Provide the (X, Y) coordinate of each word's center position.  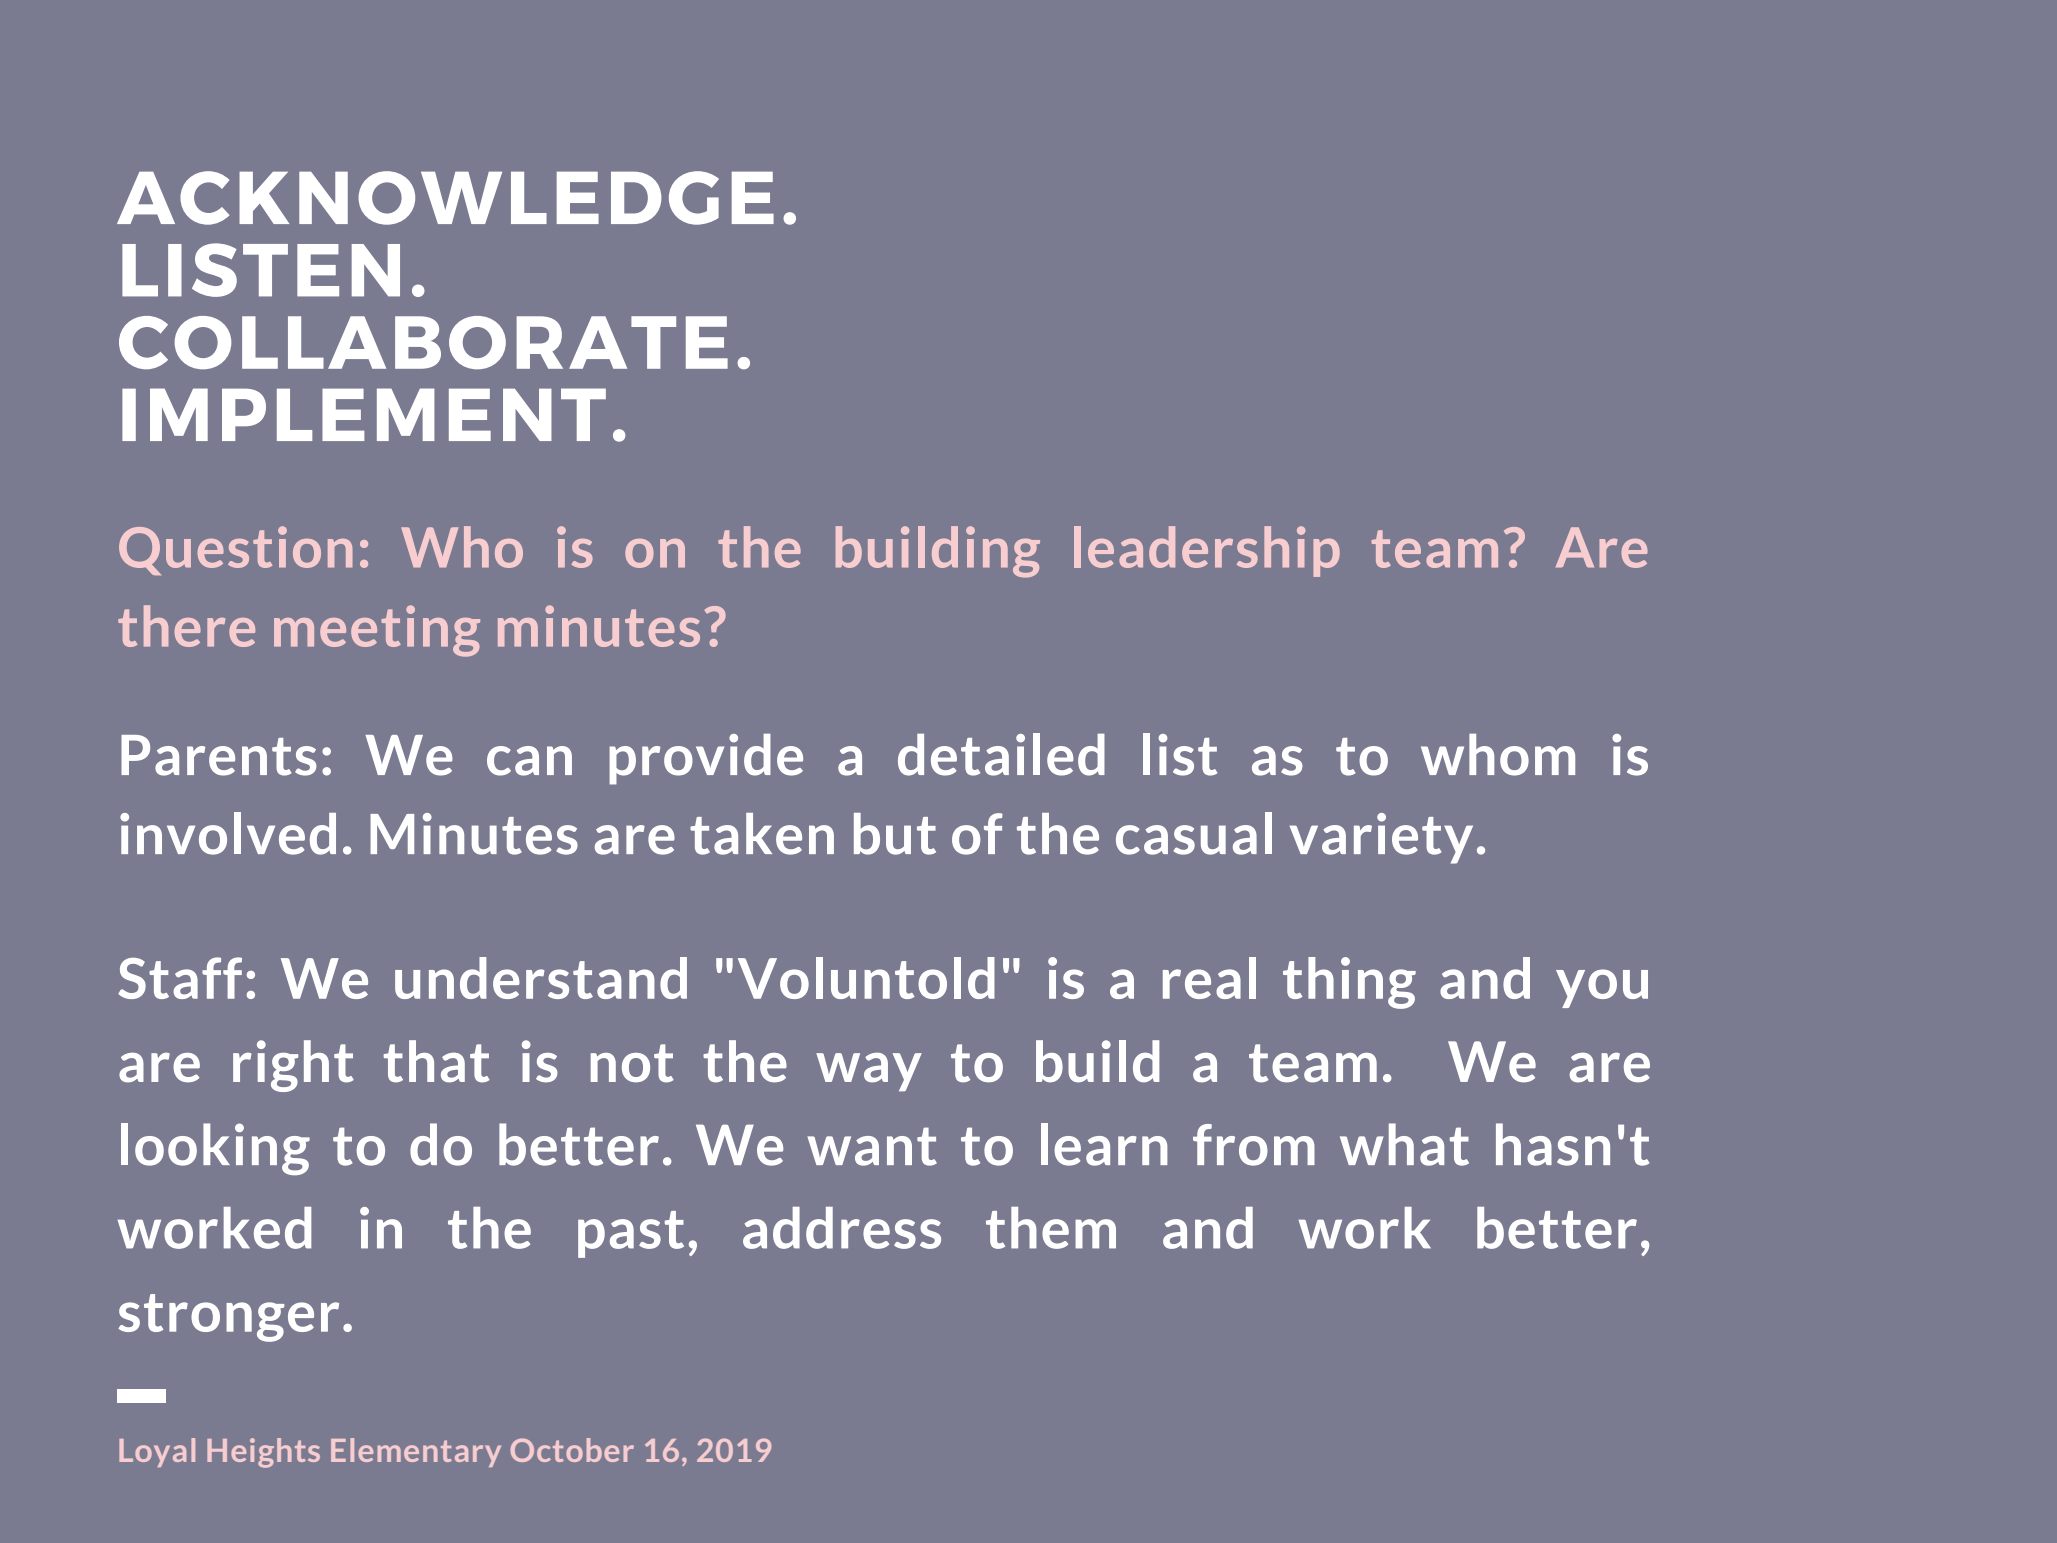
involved (228, 833)
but (895, 834)
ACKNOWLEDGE (445, 198)
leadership (1207, 551)
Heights (263, 1453)
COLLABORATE (423, 342)
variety (1381, 838)
